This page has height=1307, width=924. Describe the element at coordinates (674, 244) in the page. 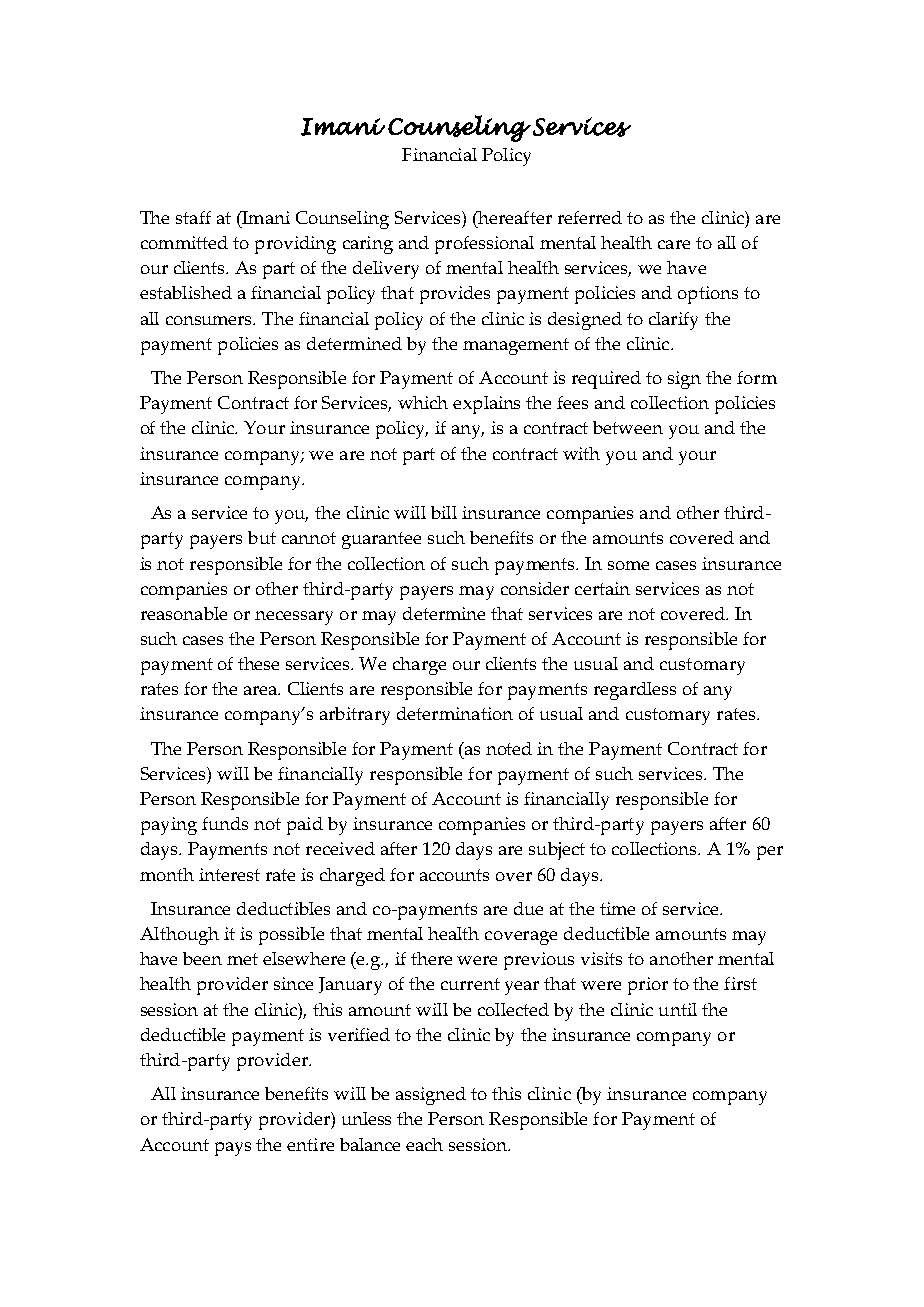

I see `care` at that location.
